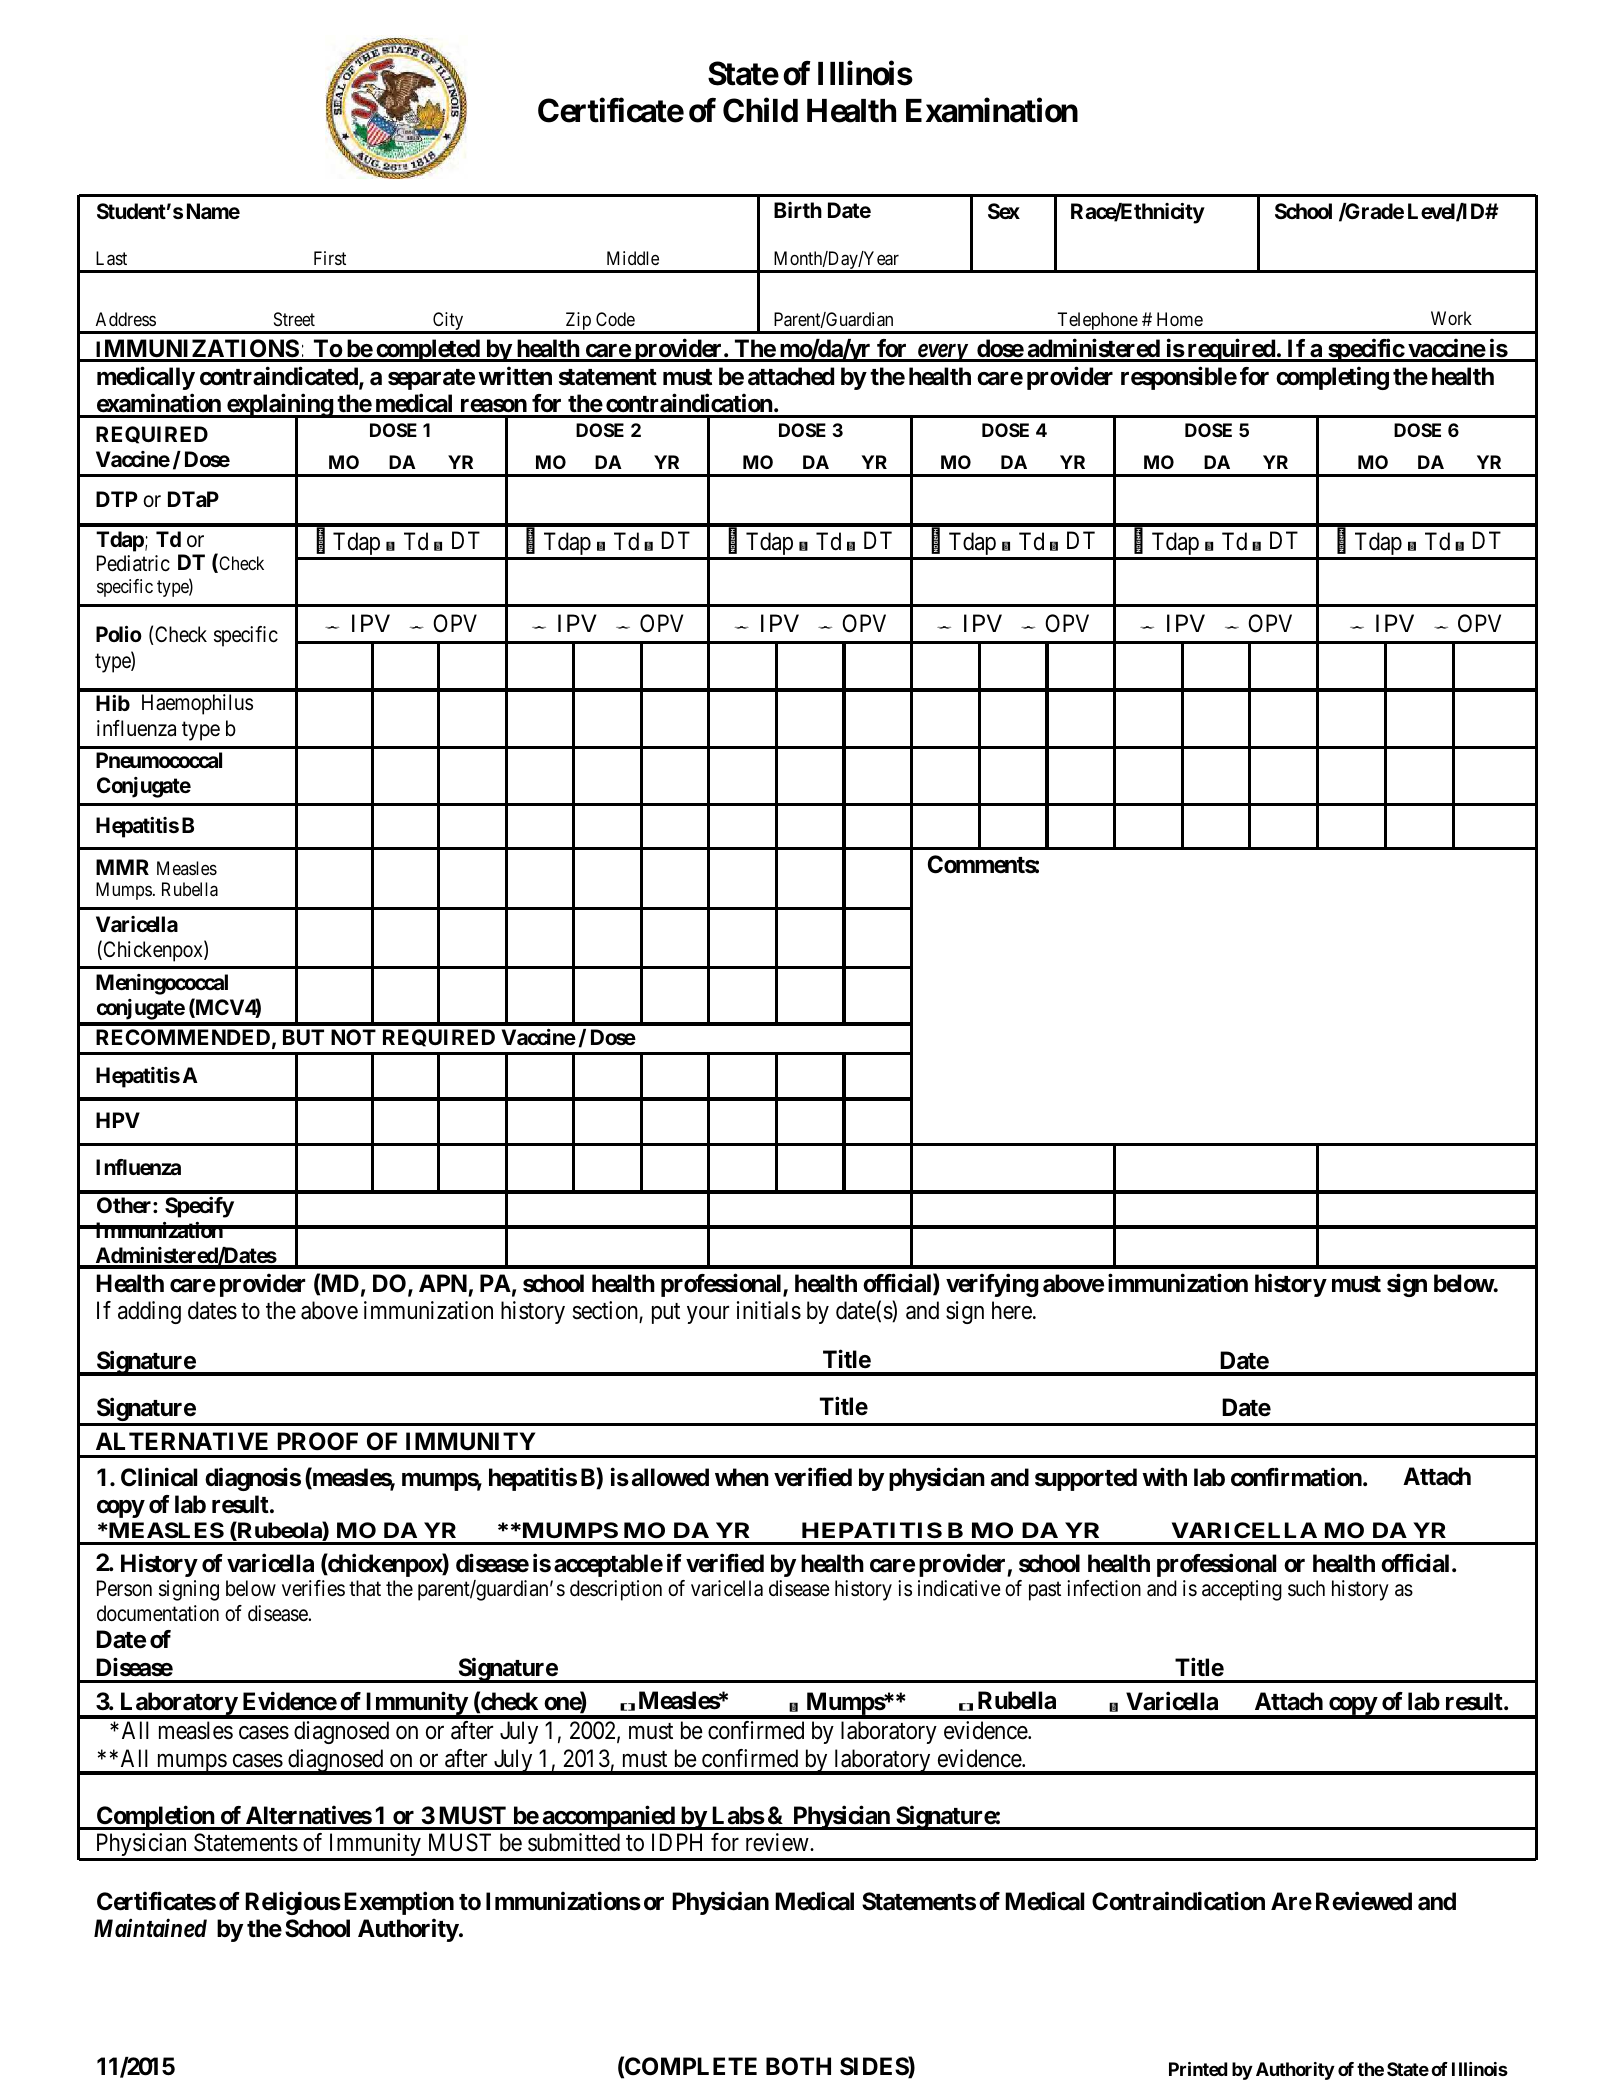 The image size is (1622, 2100). I want to click on completing, so click(1332, 378).
